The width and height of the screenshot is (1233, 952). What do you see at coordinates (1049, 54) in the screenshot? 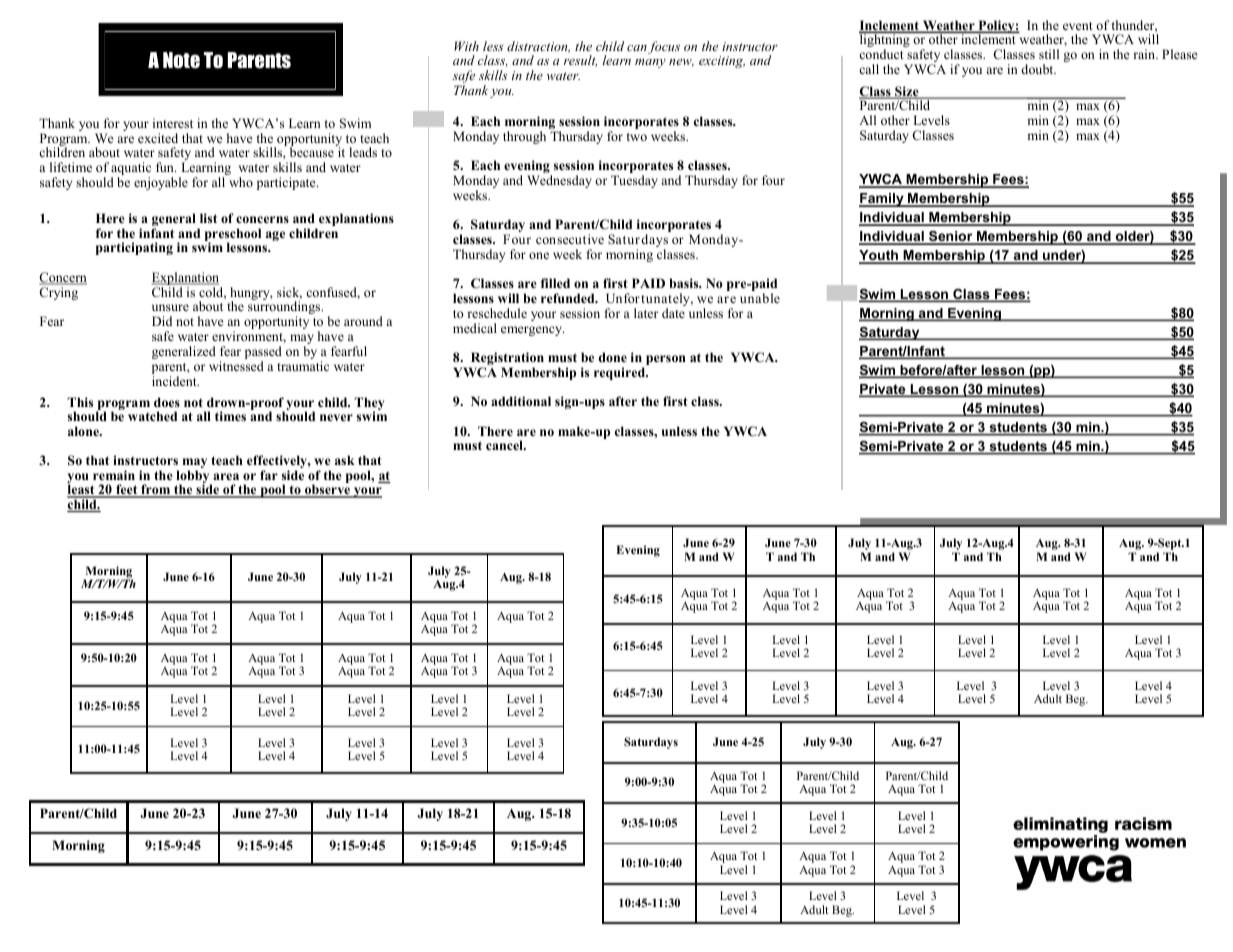
I see `still` at bounding box center [1049, 54].
